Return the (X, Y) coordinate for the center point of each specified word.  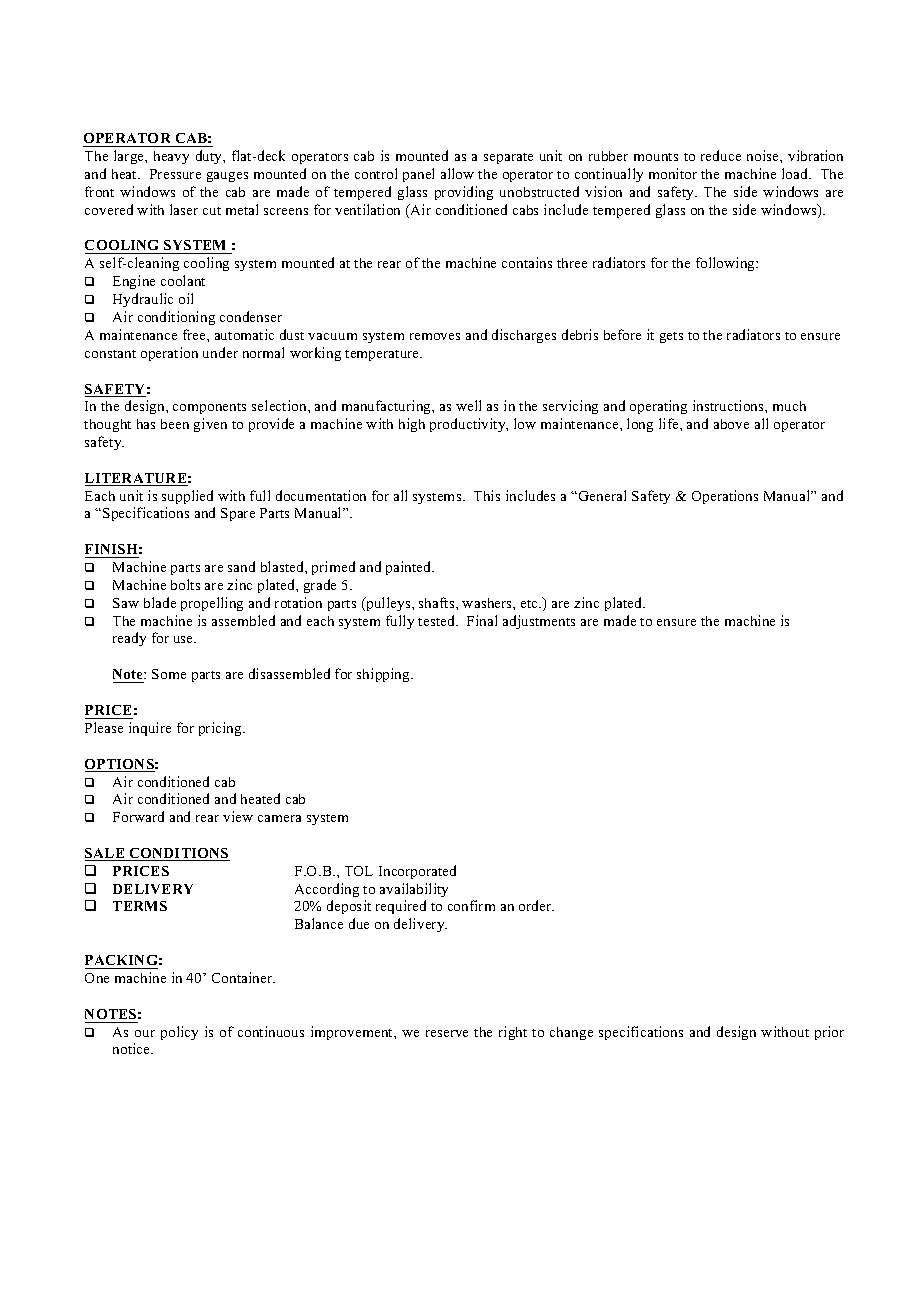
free (195, 334)
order (536, 905)
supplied (187, 497)
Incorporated (417, 872)
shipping (384, 675)
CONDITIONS (178, 854)
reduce (721, 155)
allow (457, 173)
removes (435, 336)
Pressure (175, 174)
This (487, 495)
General (602, 495)
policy (179, 1033)
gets (671, 337)
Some (169, 674)
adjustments (539, 622)
